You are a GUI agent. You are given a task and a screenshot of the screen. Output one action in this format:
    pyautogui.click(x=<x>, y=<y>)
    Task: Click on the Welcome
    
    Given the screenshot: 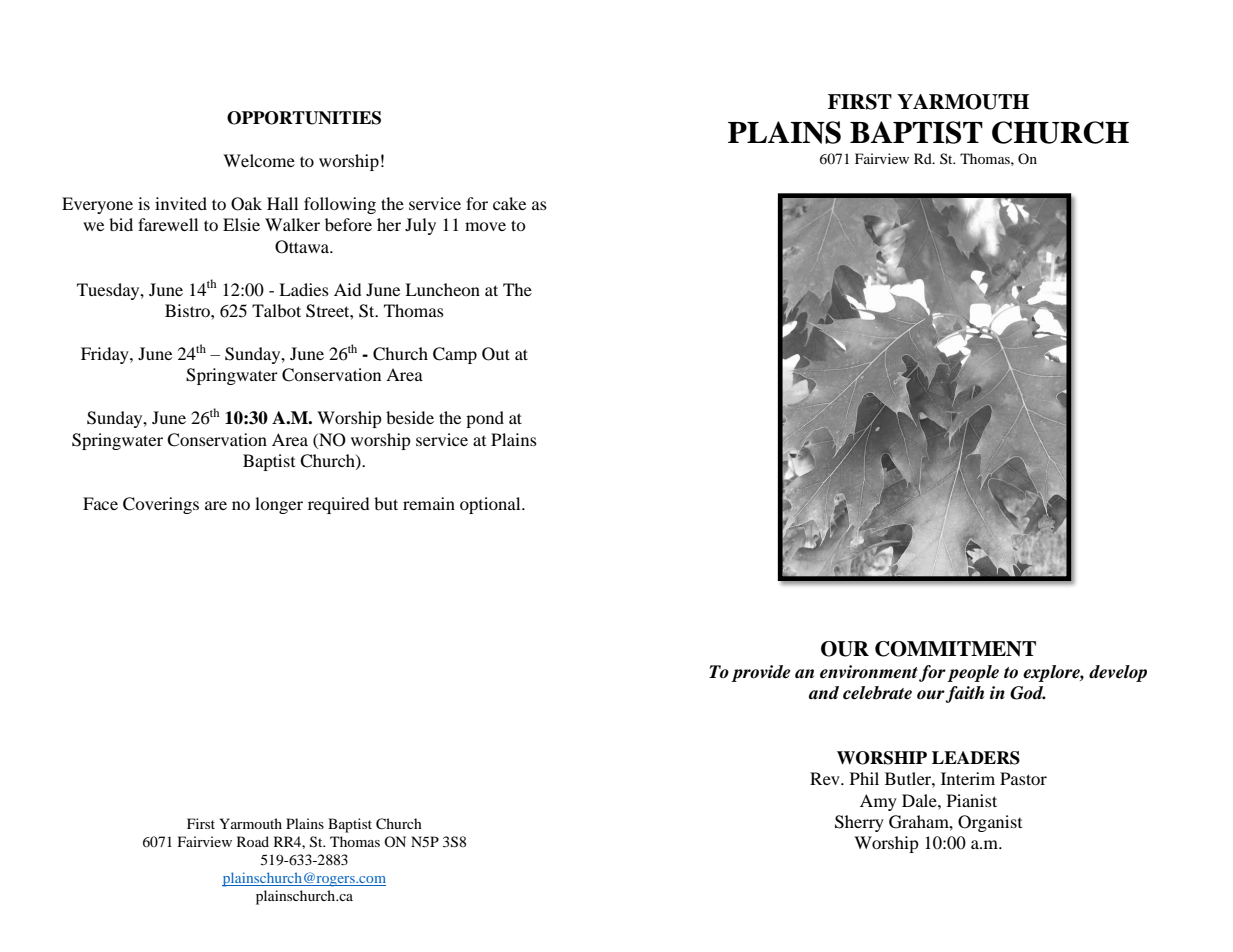 What is the action you would take?
    pyautogui.click(x=259, y=160)
